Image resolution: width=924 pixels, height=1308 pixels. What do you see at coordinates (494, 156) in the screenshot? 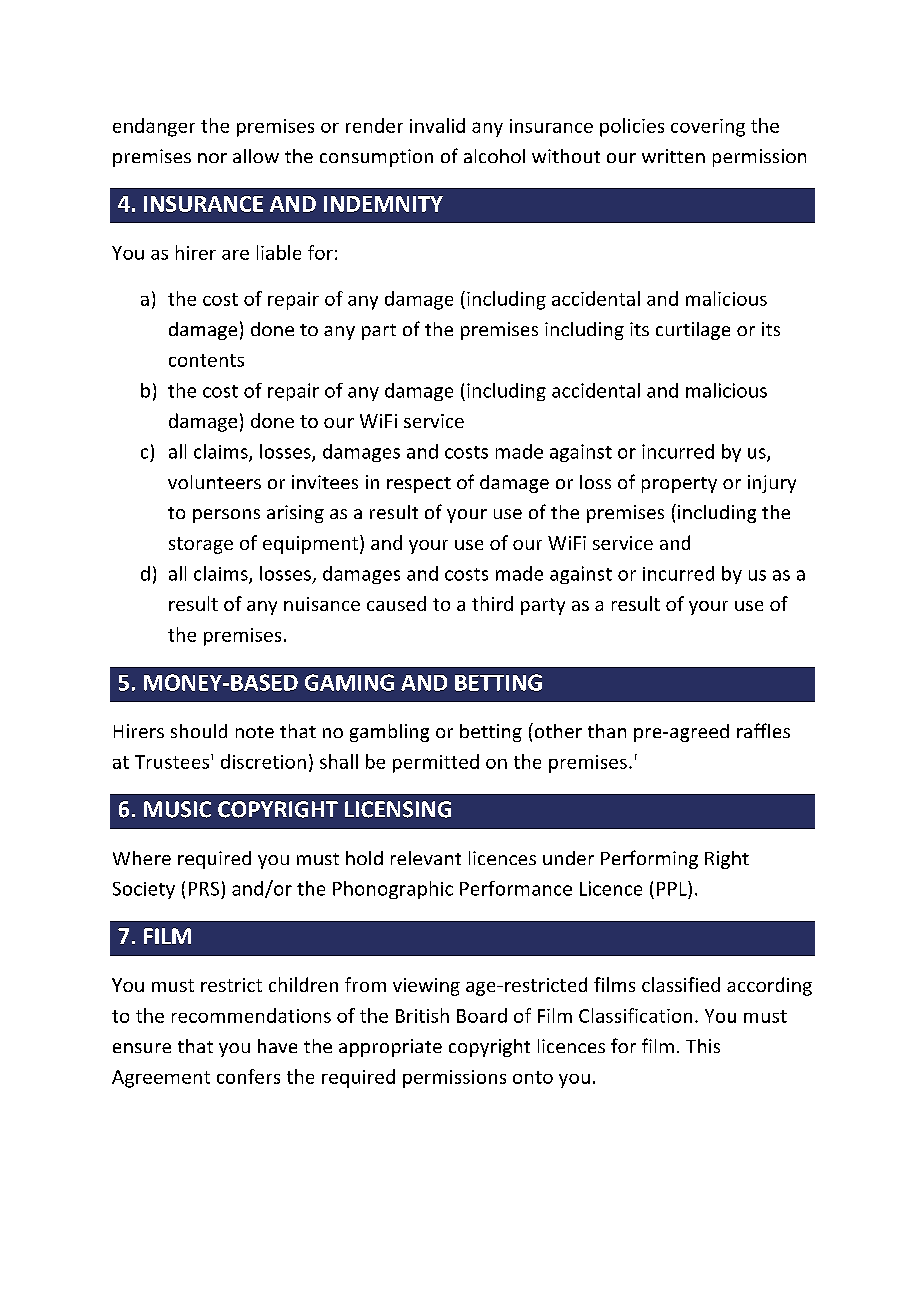
I see `alcohol` at bounding box center [494, 156].
